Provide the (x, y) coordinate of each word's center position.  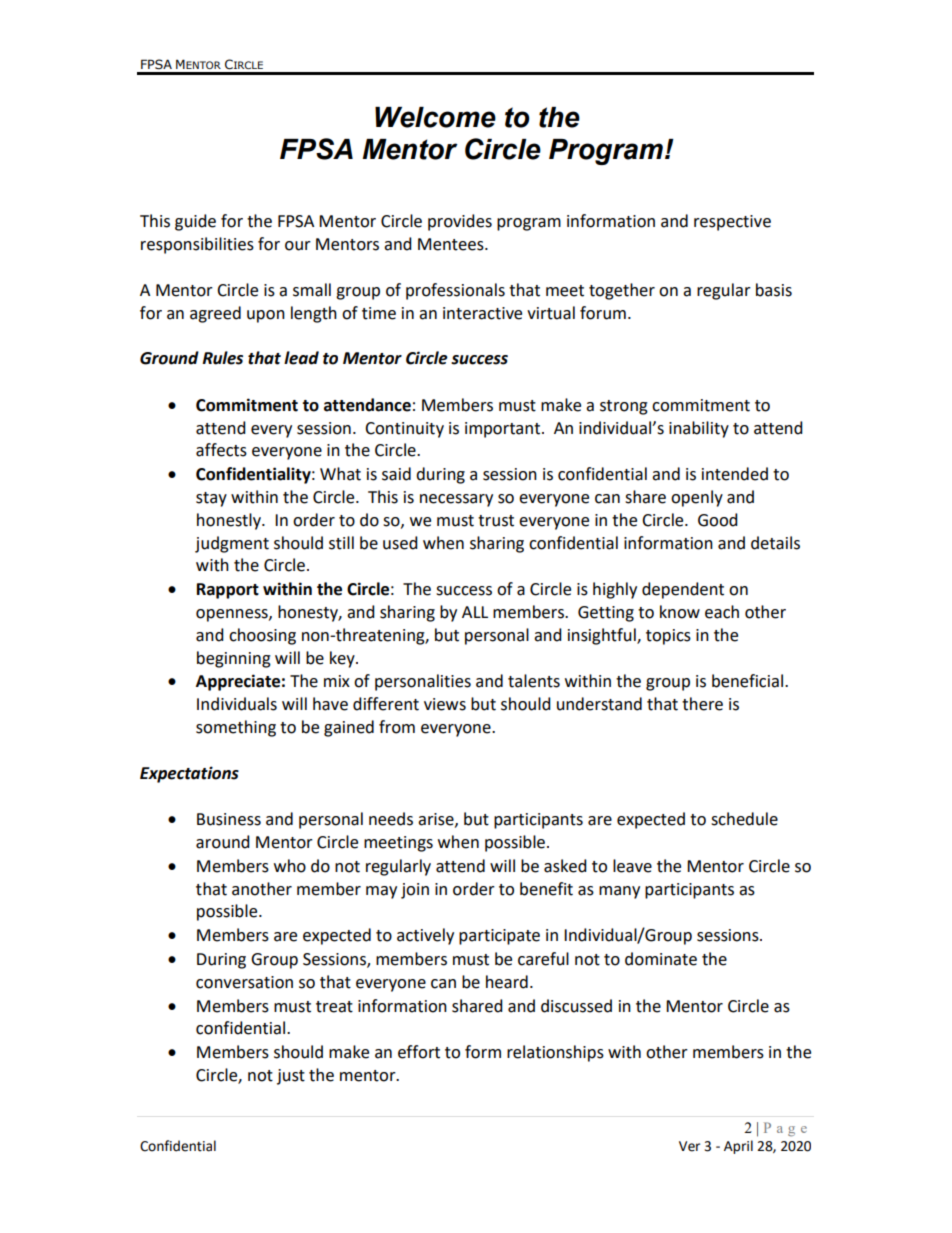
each (722, 612)
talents (534, 681)
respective (732, 223)
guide (195, 222)
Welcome (435, 117)
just (291, 1077)
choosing (262, 636)
